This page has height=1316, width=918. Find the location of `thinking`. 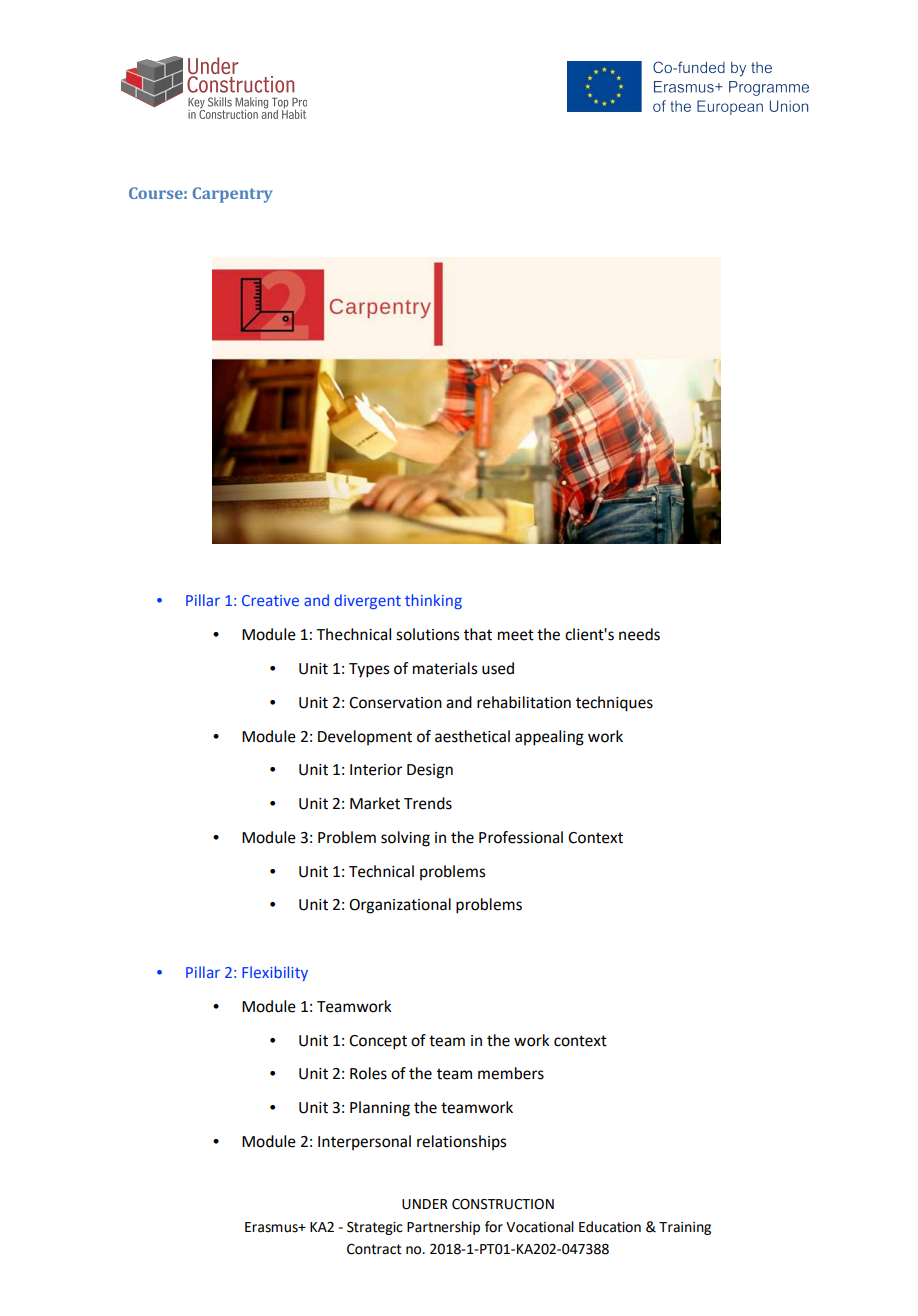

thinking is located at coordinates (433, 601).
